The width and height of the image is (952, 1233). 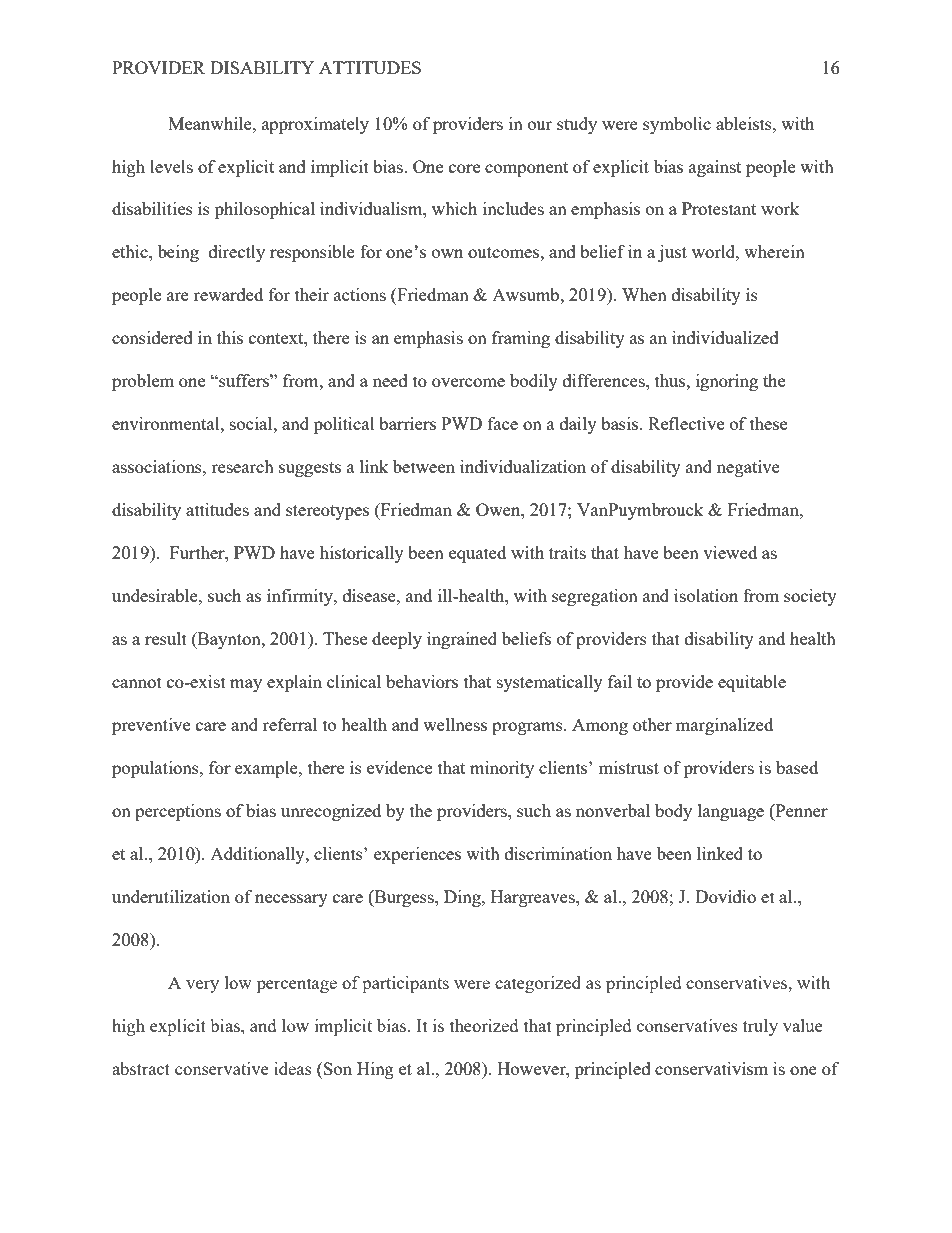 What do you see at coordinates (715, 168) in the image?
I see `against` at bounding box center [715, 168].
